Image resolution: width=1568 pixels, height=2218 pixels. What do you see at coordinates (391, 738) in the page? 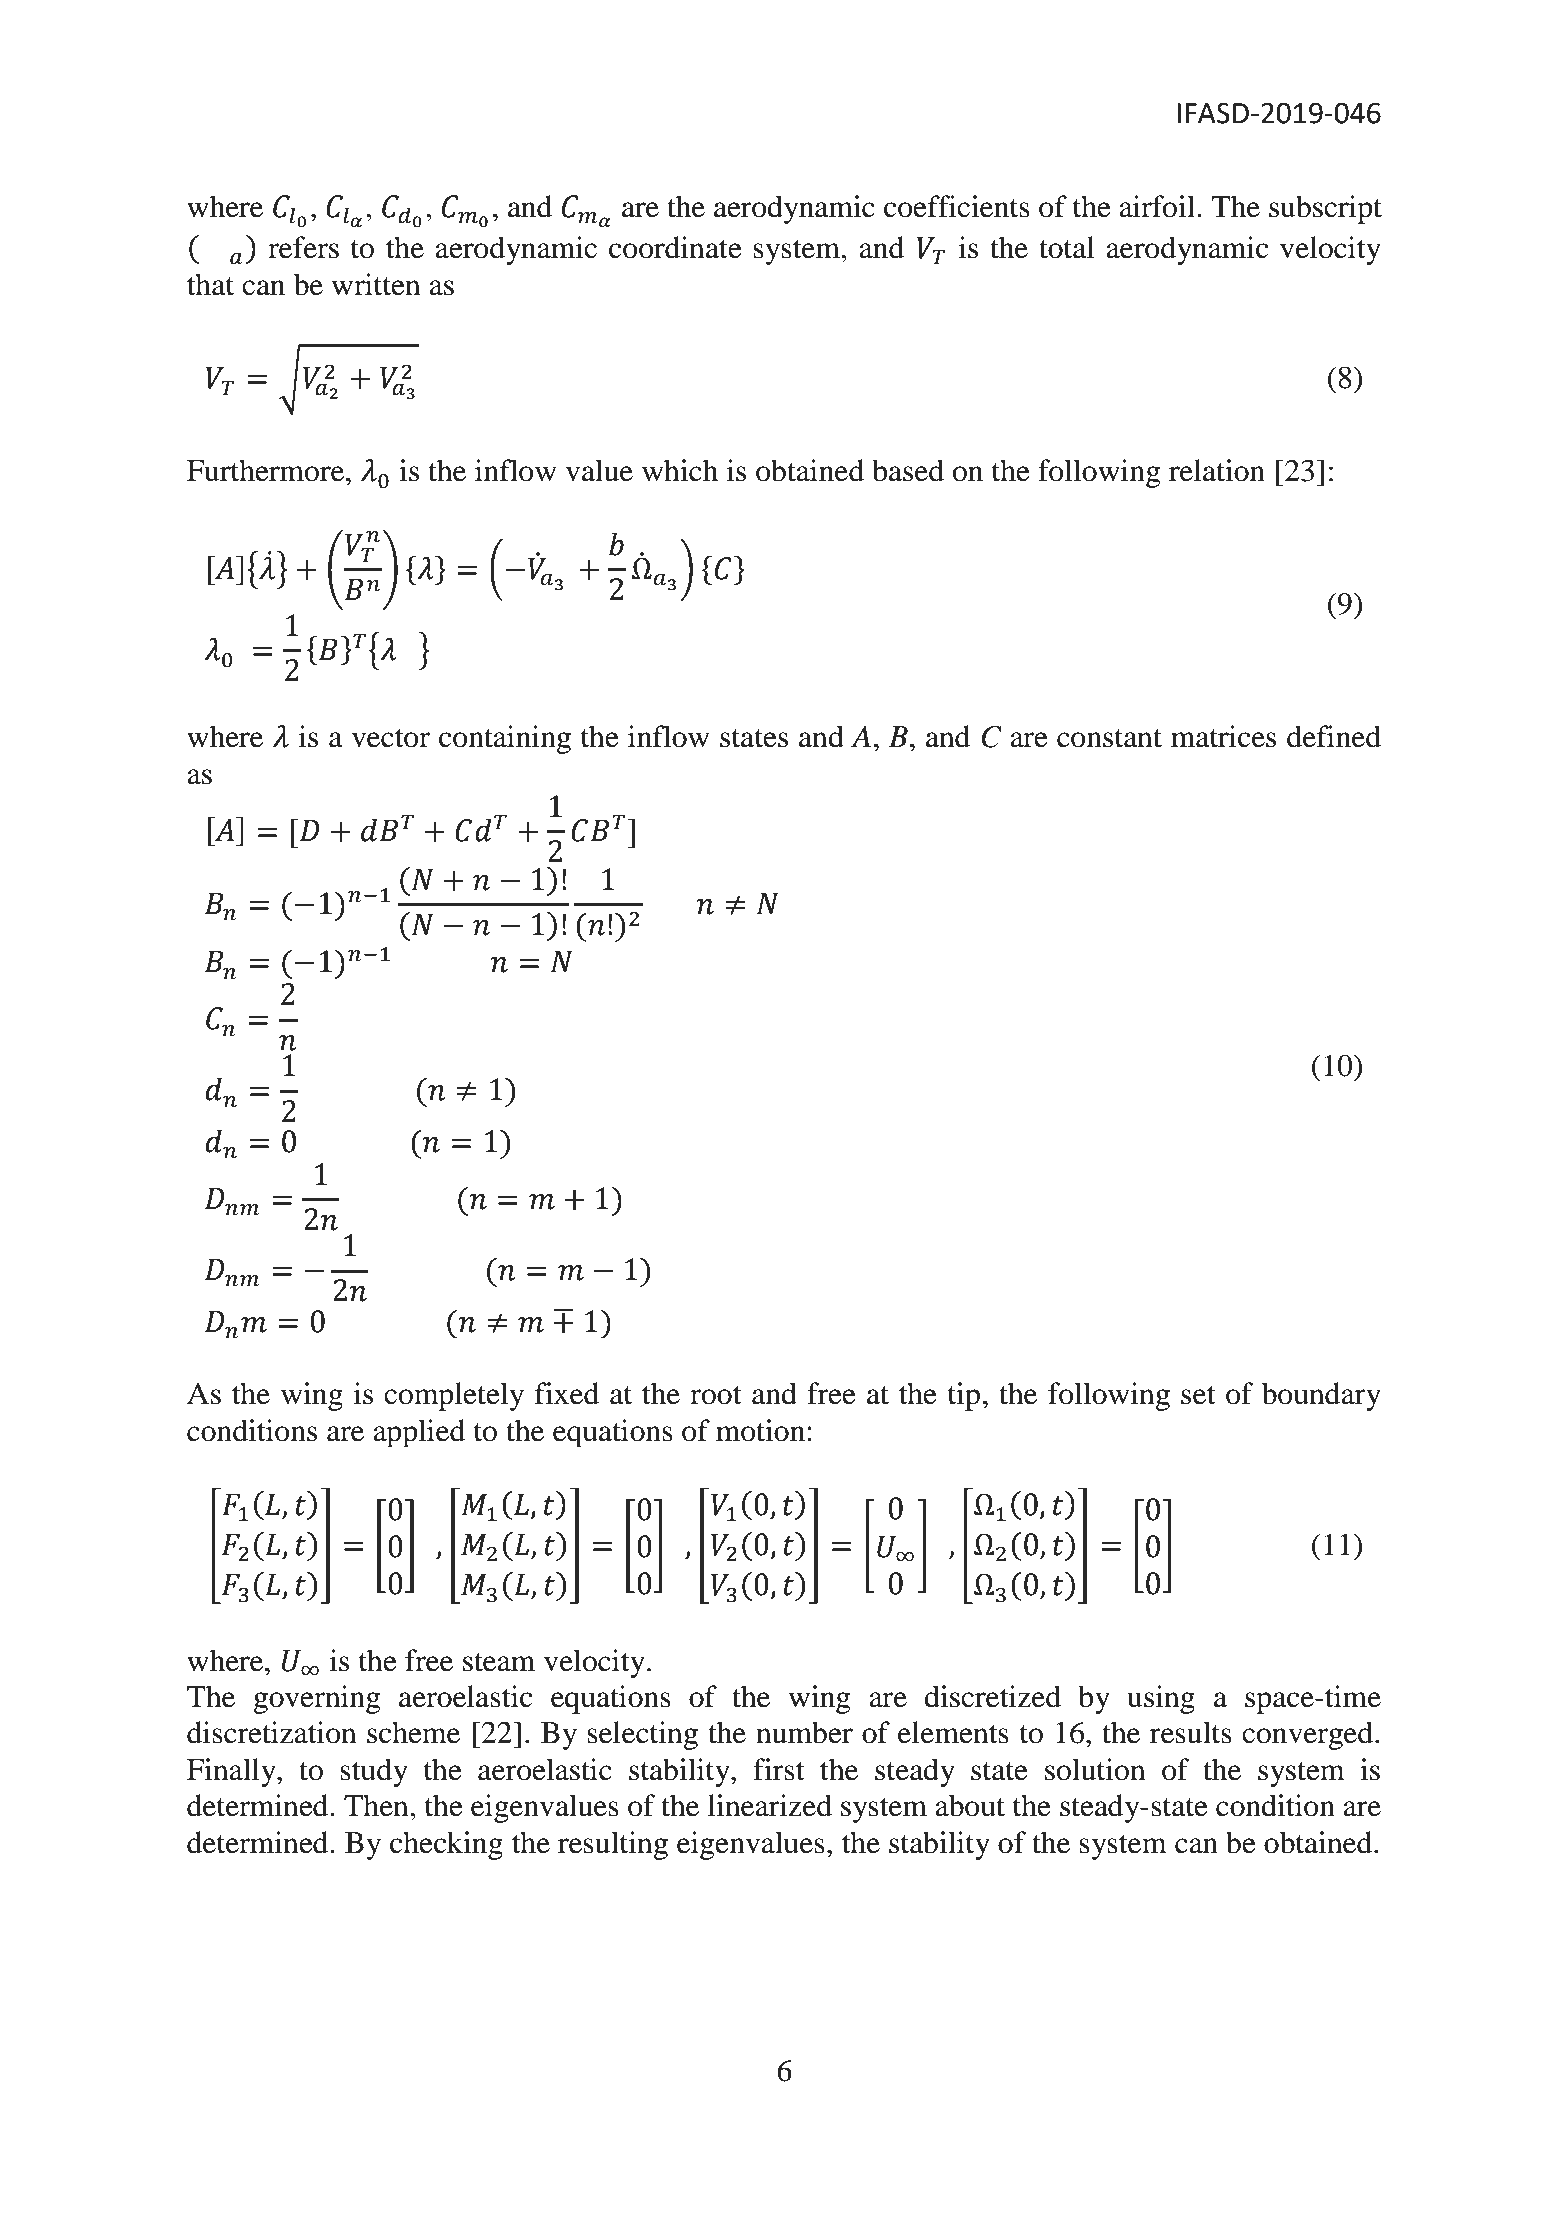
I see `vector` at bounding box center [391, 738].
